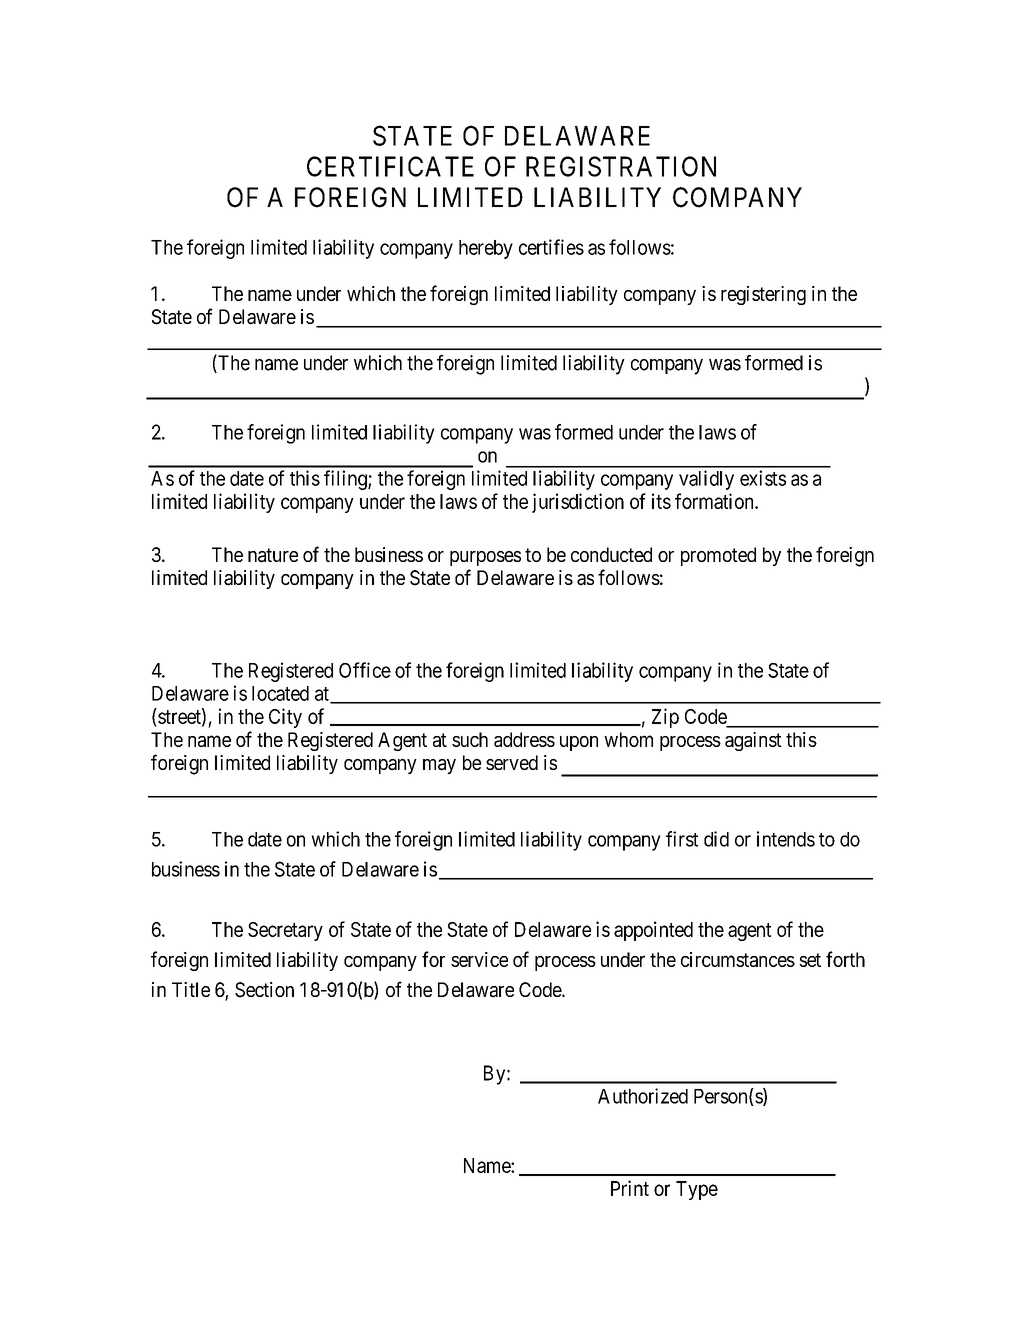 The width and height of the document is (1025, 1326). What do you see at coordinates (390, 166) in the document?
I see `CERTIFICATE` at bounding box center [390, 166].
